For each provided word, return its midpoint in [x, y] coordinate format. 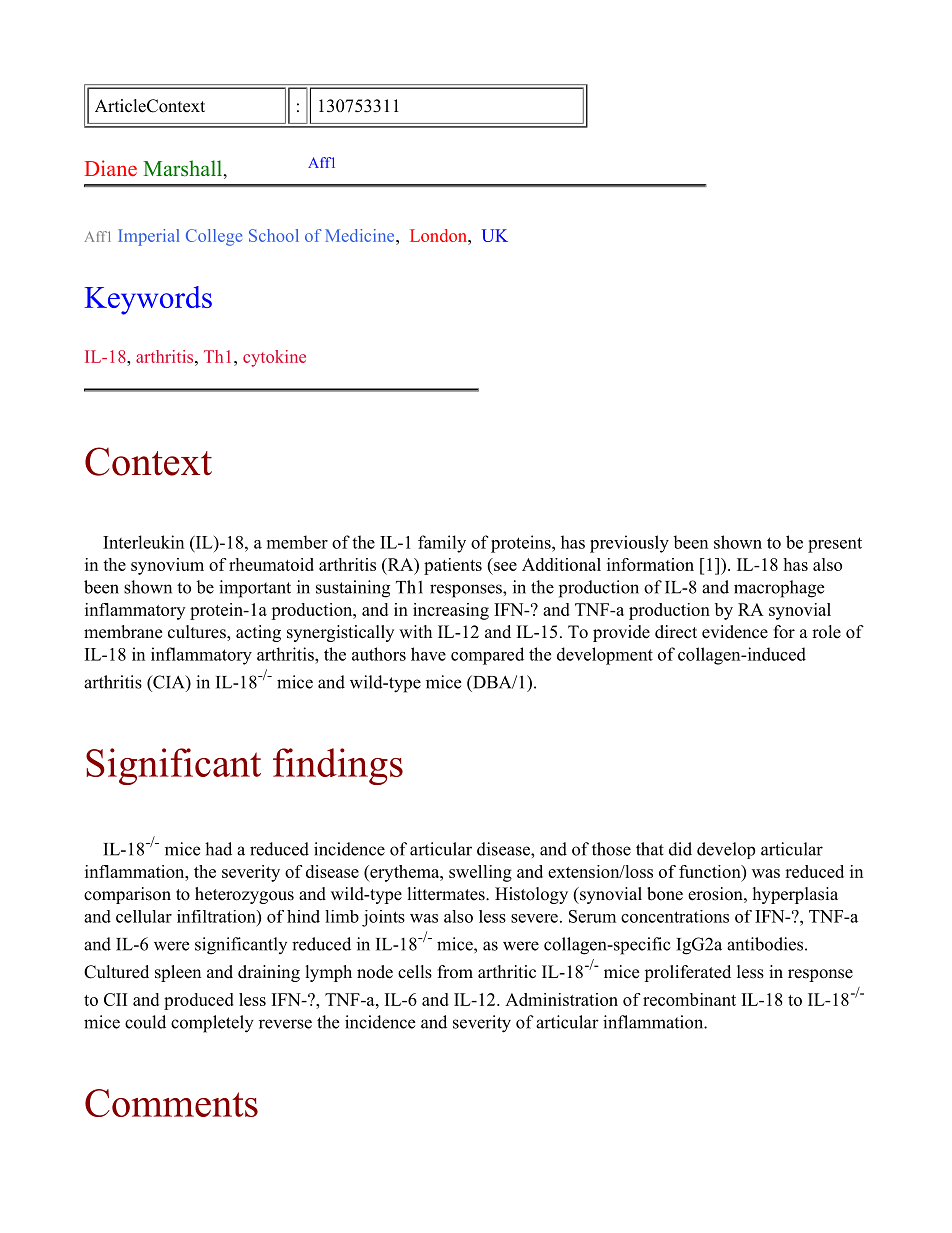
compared [487, 656]
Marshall [184, 169]
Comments [171, 1103]
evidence [735, 632]
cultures [198, 633]
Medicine [361, 235]
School [274, 235]
